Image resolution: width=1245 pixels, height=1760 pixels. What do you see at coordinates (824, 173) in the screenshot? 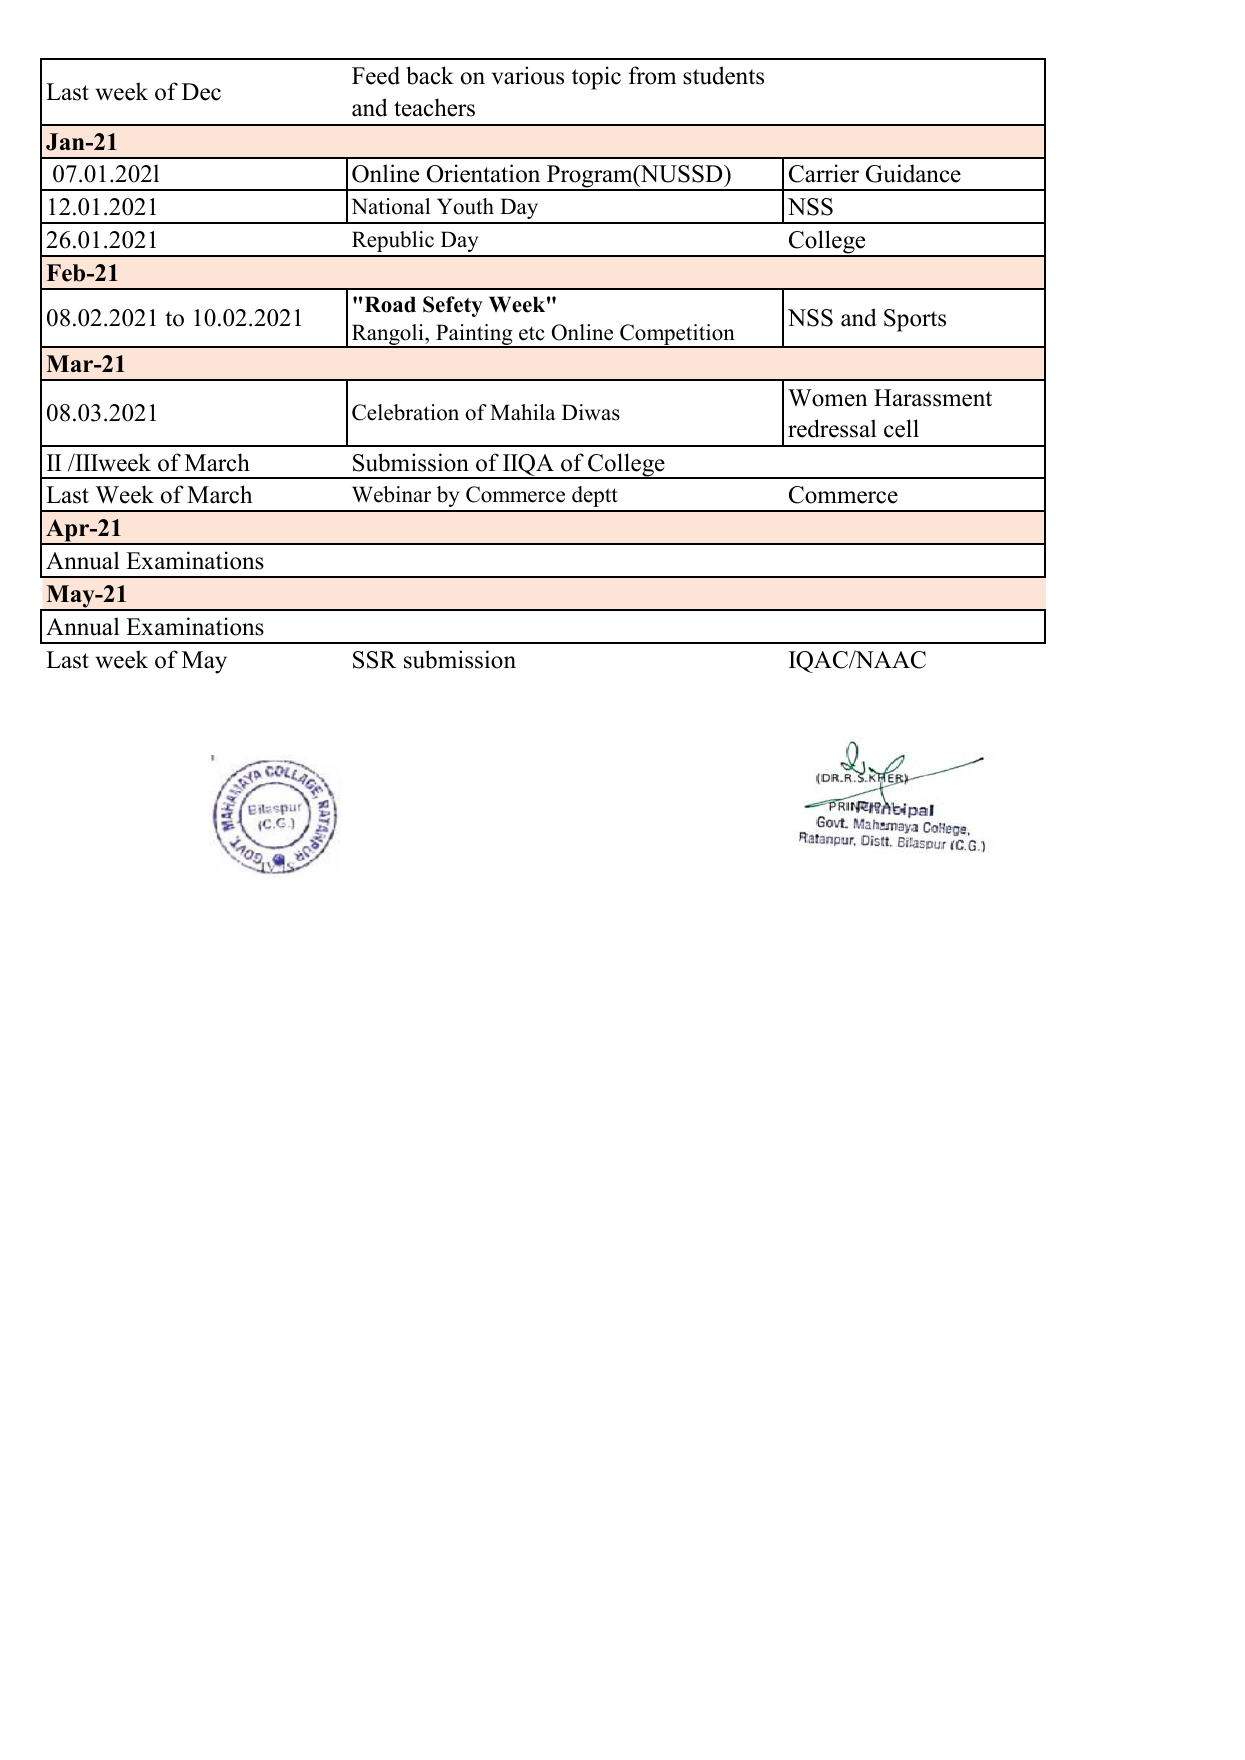
I see `Carrier` at bounding box center [824, 173].
